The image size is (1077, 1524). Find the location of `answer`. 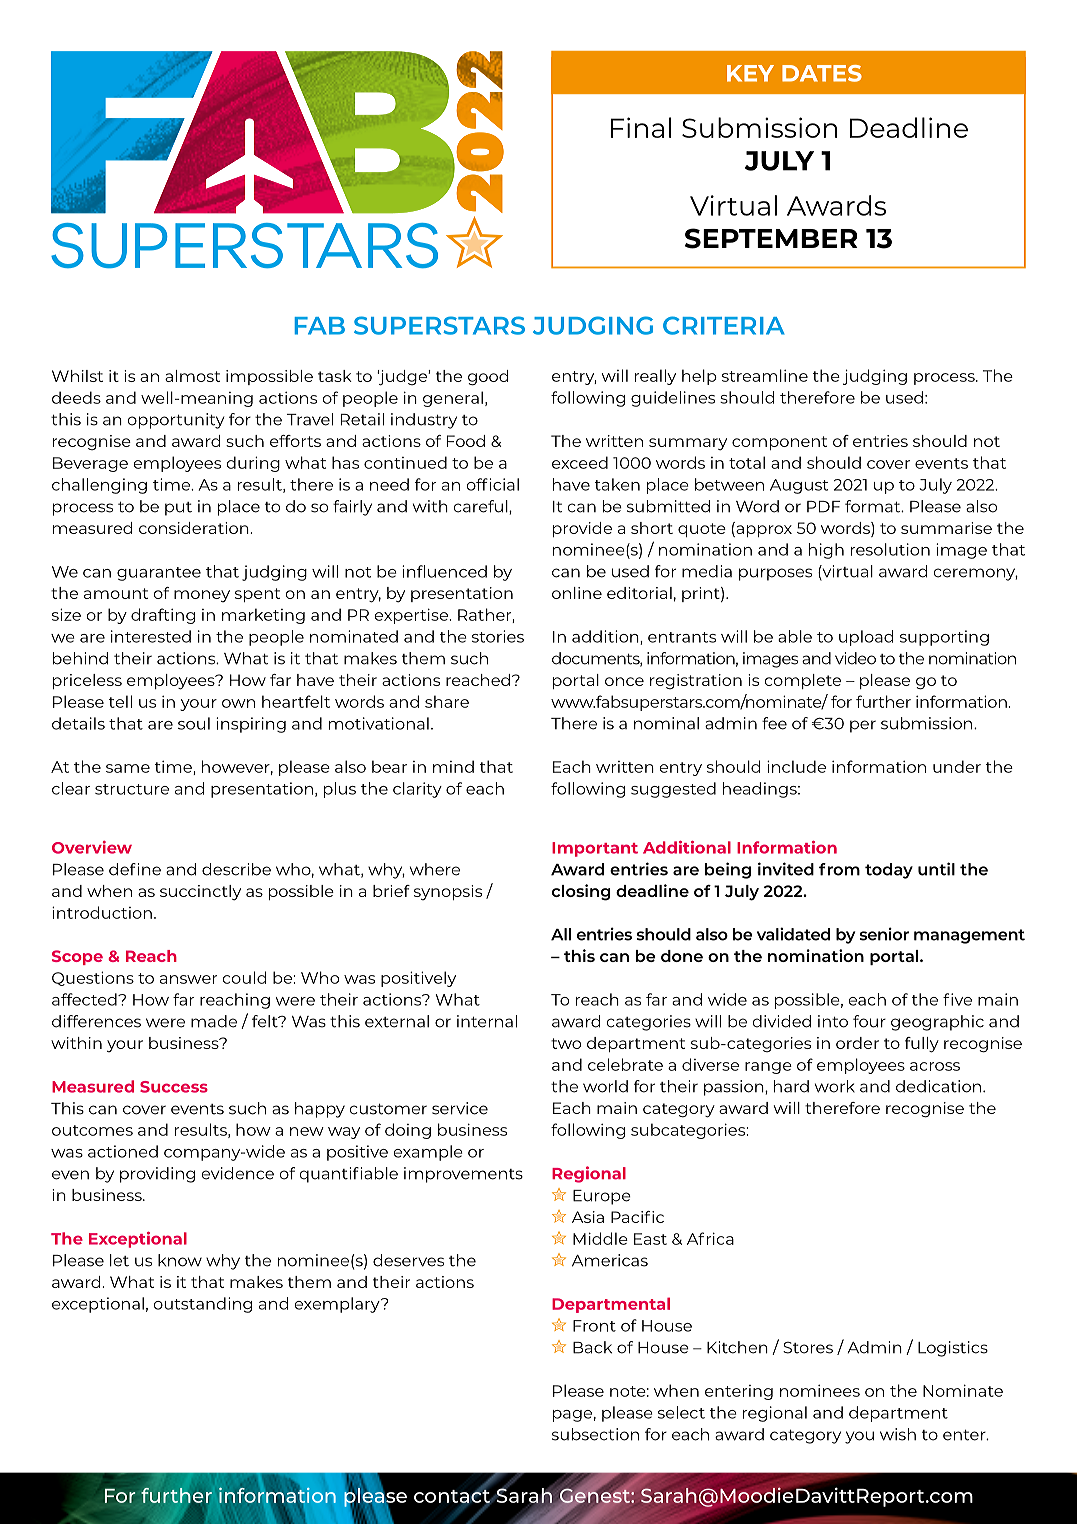

answer is located at coordinates (188, 979).
